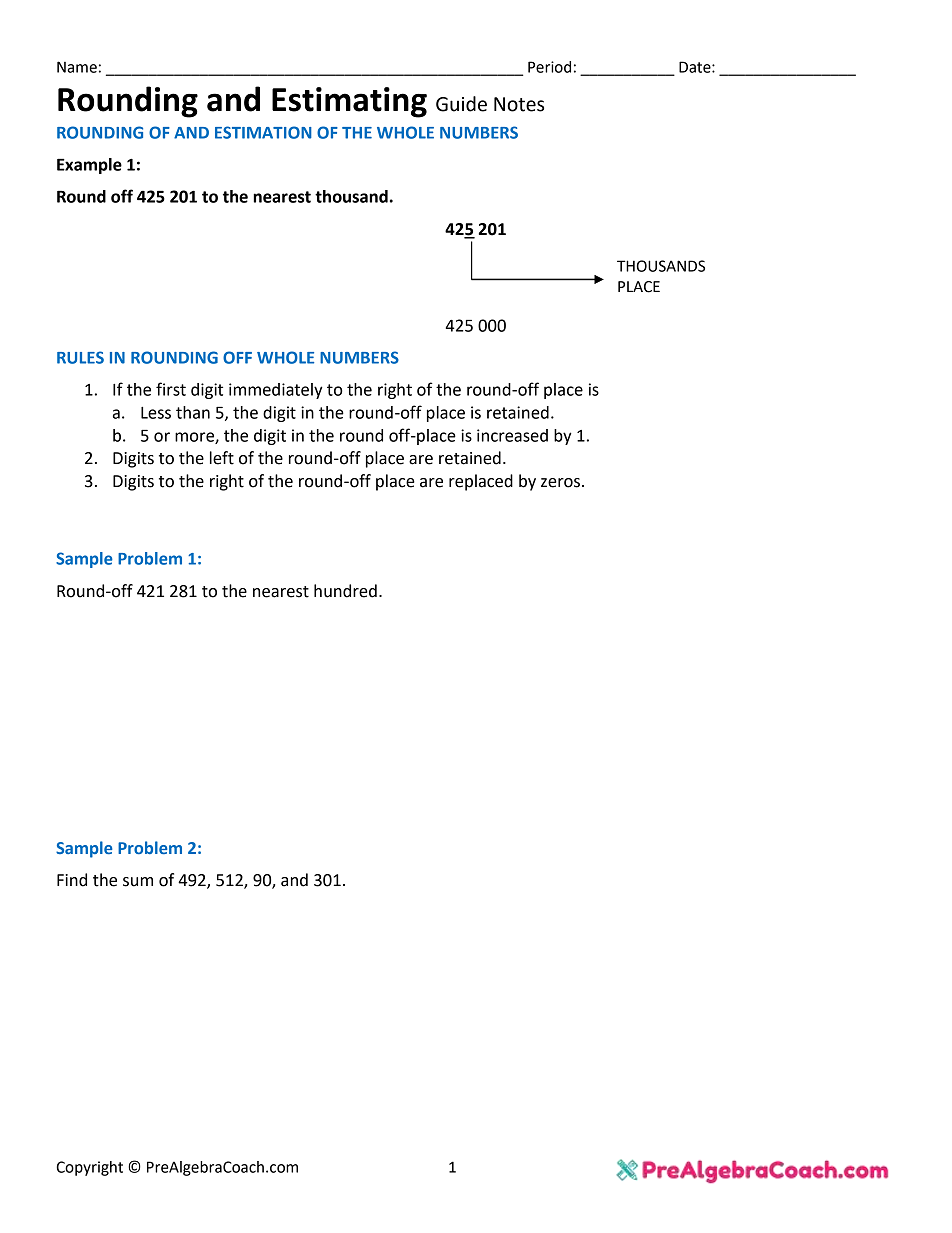 The height and width of the screenshot is (1233, 952). I want to click on zeros, so click(560, 483).
